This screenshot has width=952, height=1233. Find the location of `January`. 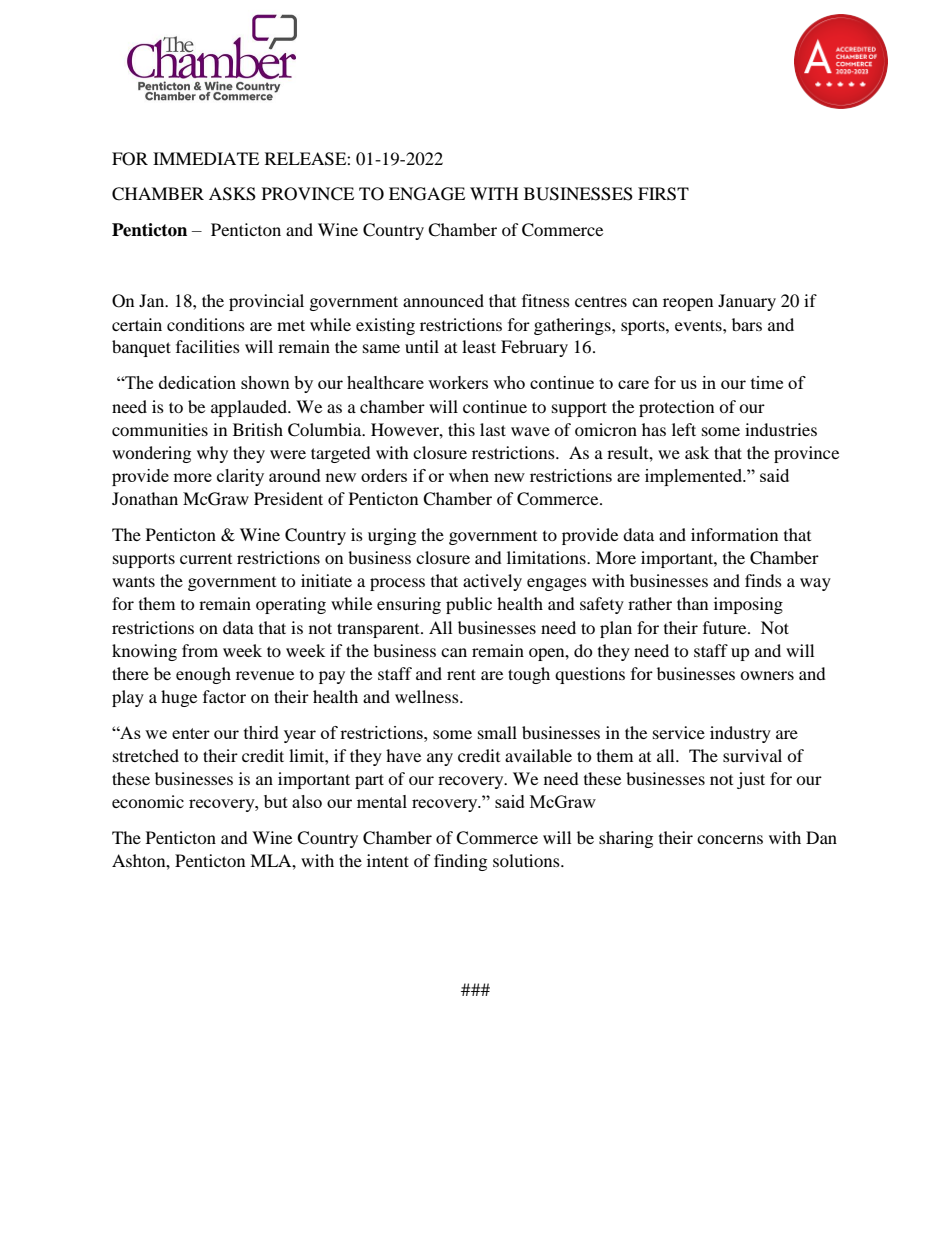

January is located at coordinates (747, 302).
